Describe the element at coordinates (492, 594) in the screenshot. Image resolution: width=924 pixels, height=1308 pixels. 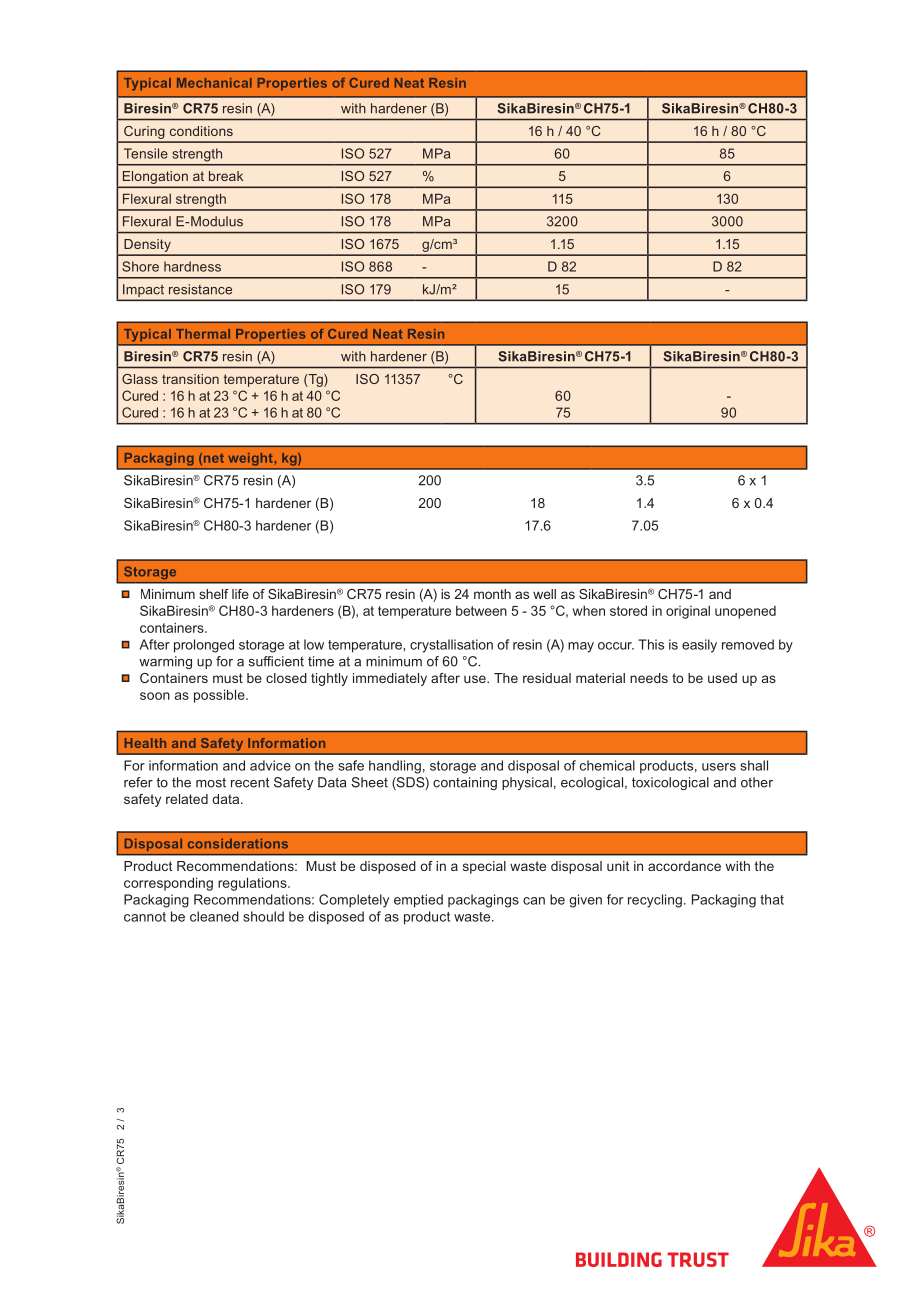
I see `month` at that location.
